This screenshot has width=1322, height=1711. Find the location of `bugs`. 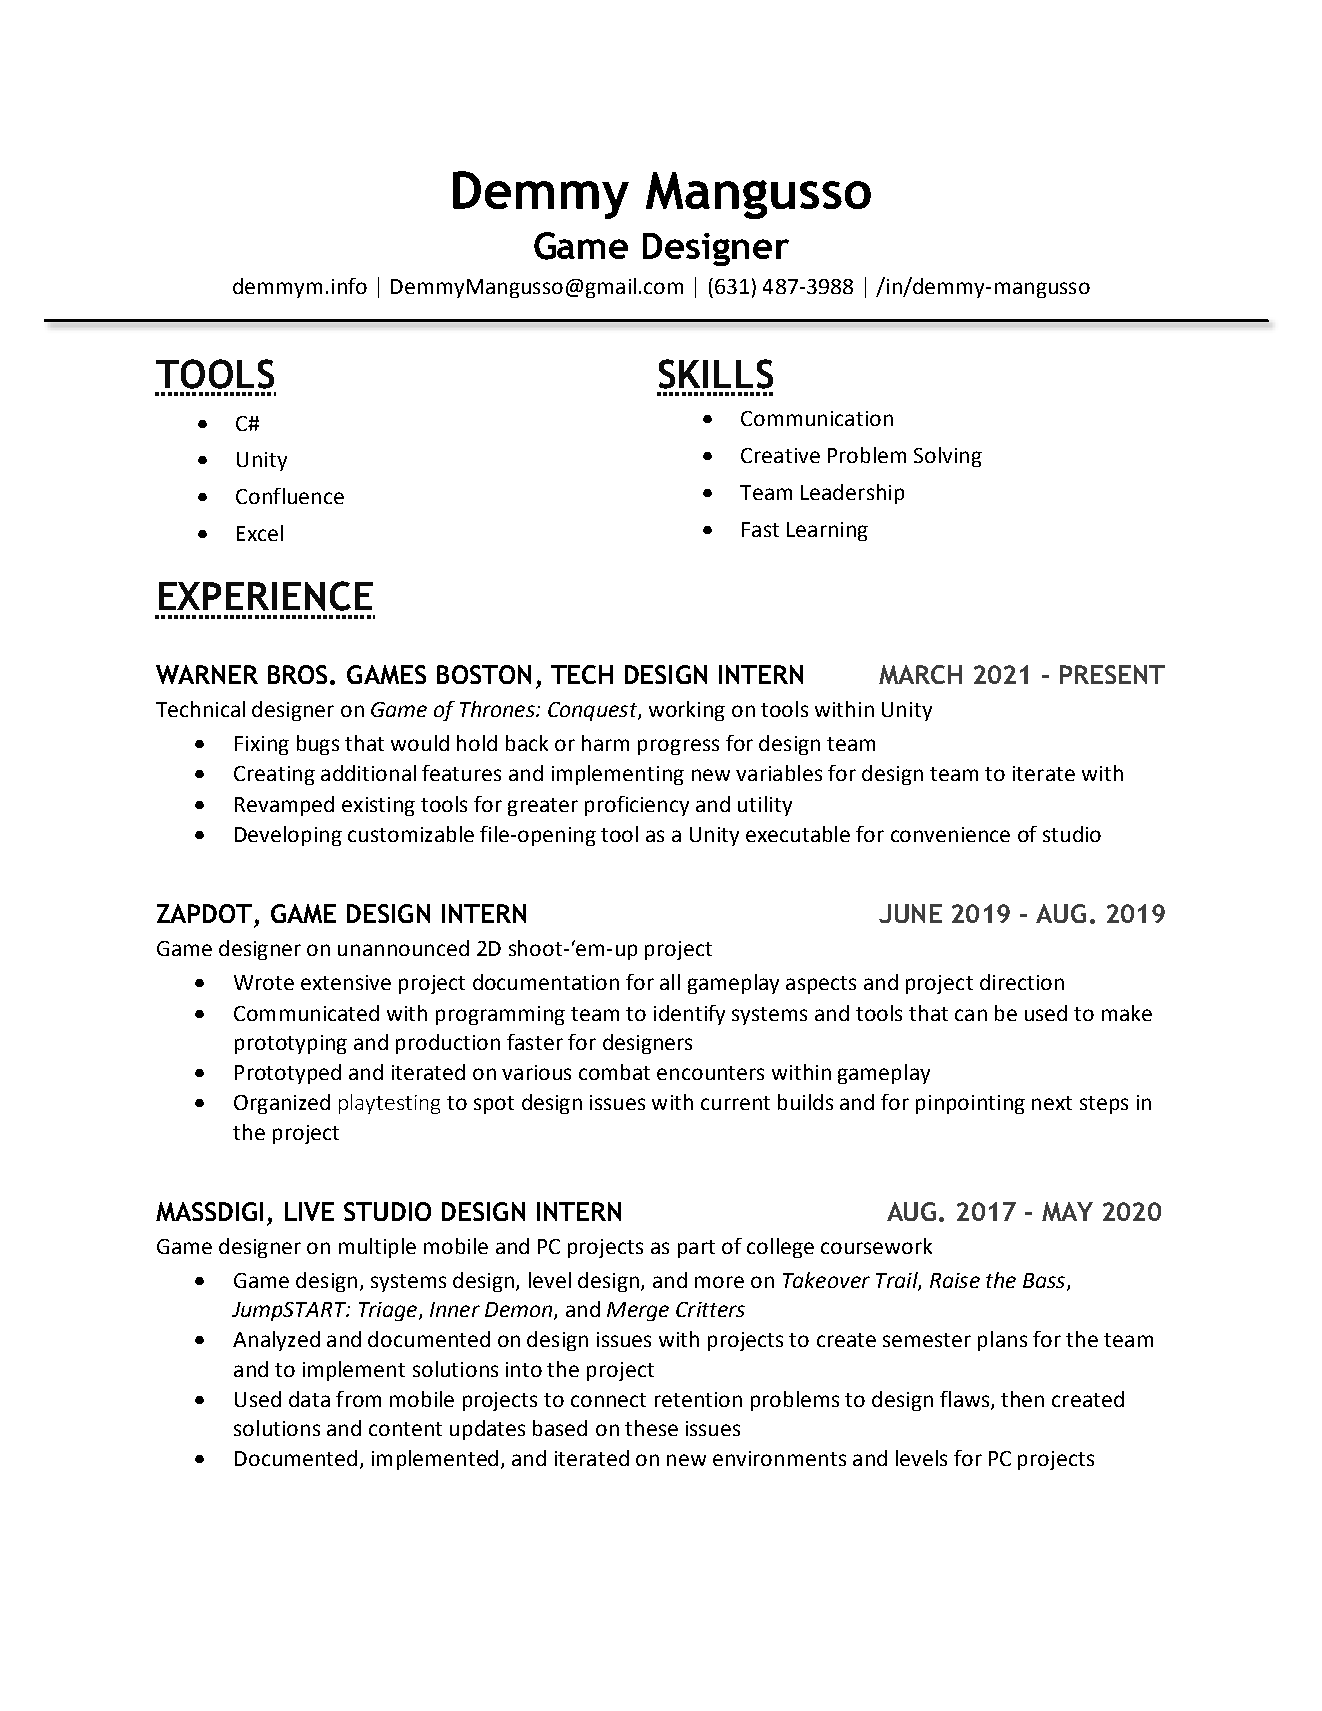

bugs is located at coordinates (318, 745).
